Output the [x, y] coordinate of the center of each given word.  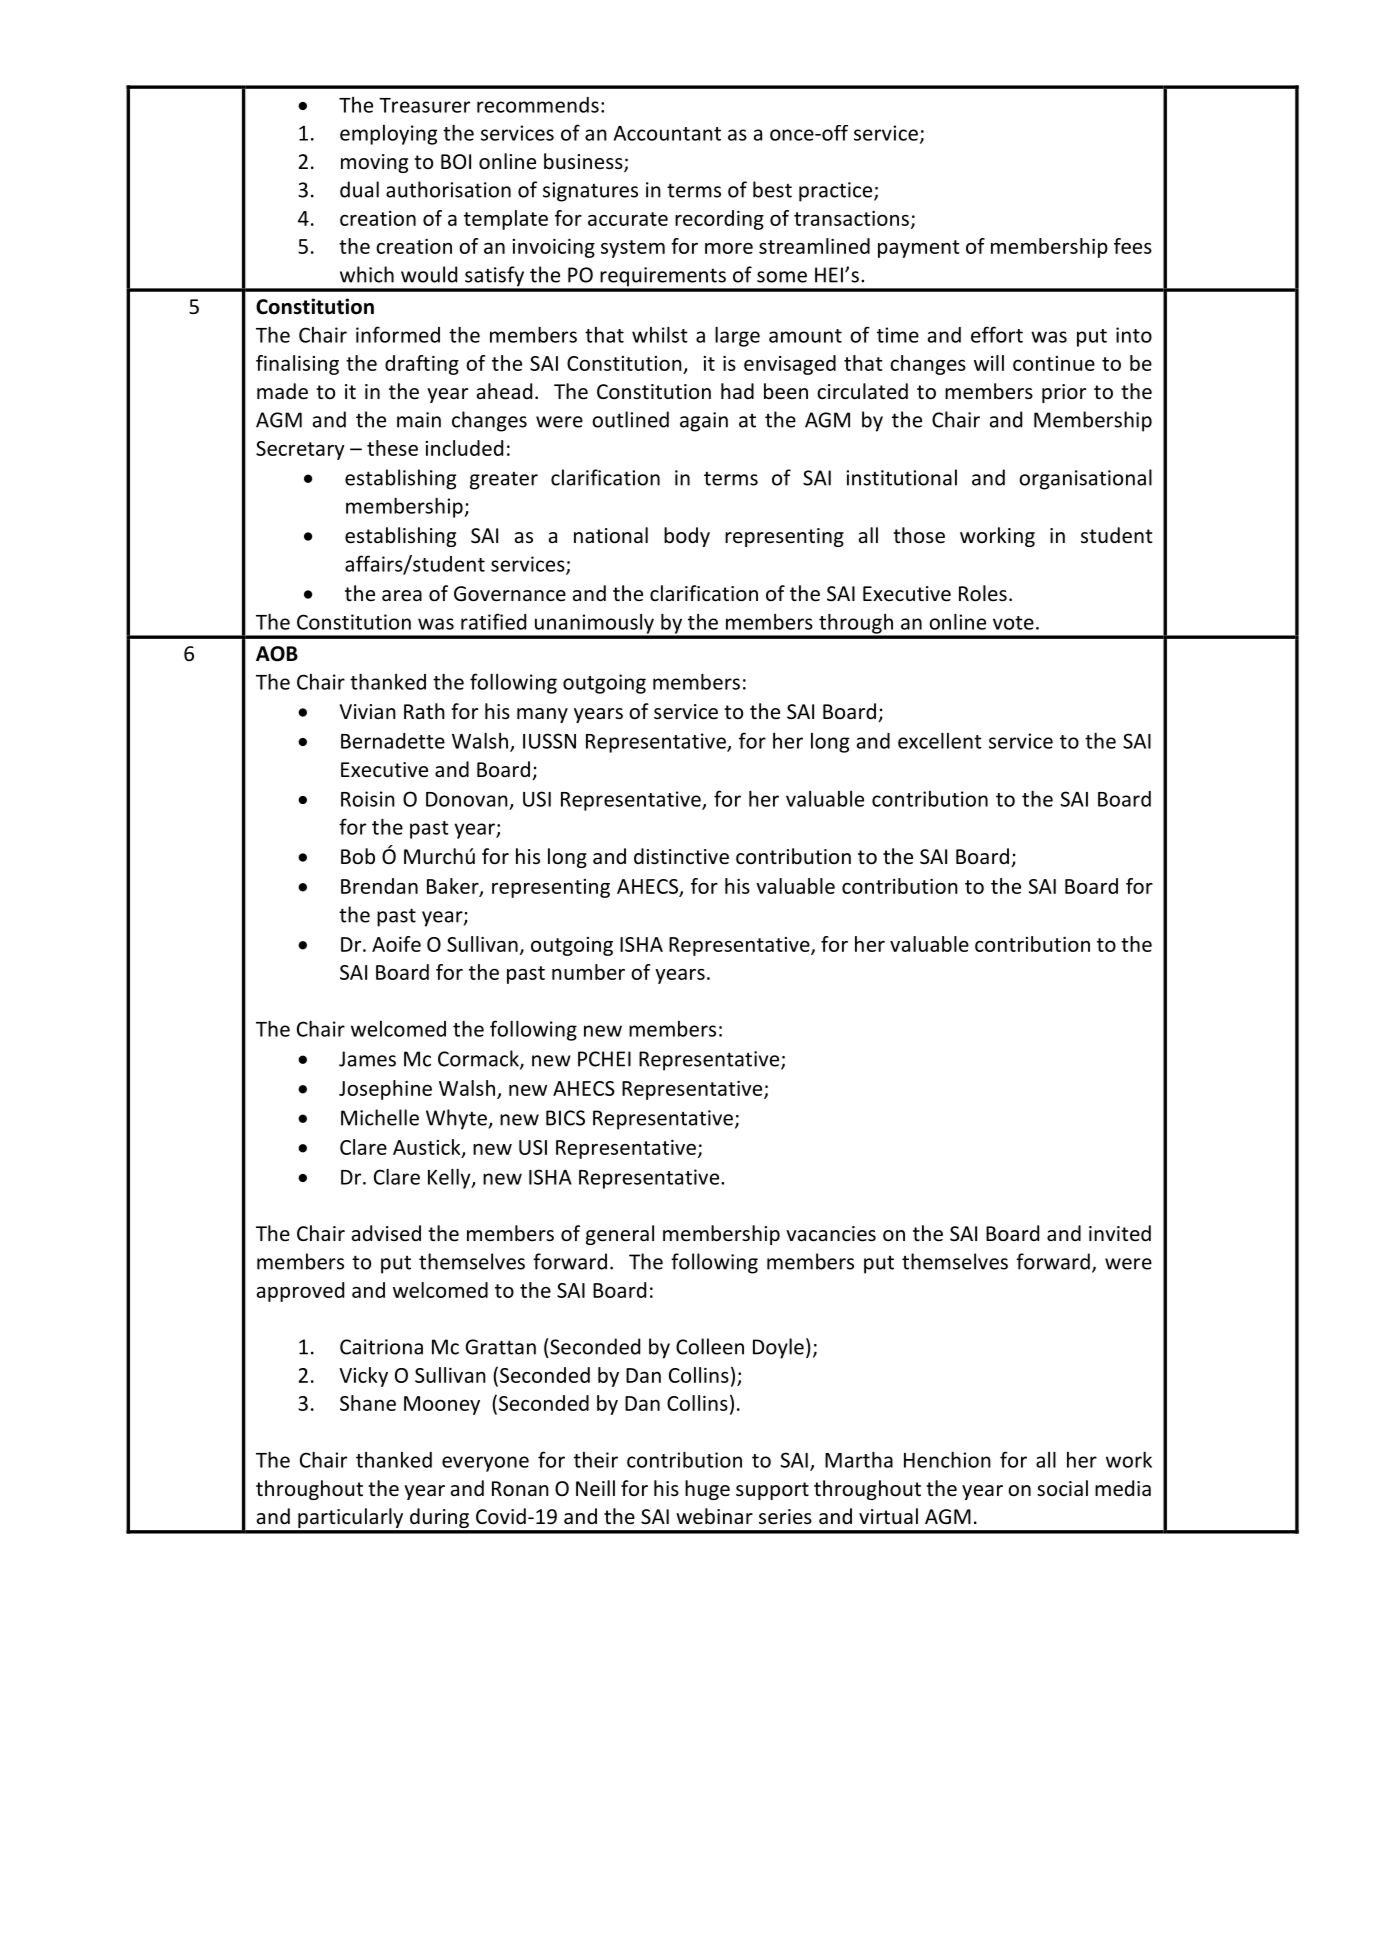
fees [1133, 246]
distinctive [681, 856]
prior [1064, 393]
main [419, 420]
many [542, 715]
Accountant [667, 133]
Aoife [396, 944]
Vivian [368, 711]
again [704, 422]
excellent [940, 740]
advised [386, 1233]
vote [1013, 623]
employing [388, 135]
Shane [368, 1403]
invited [1120, 1233]
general [620, 1235]
